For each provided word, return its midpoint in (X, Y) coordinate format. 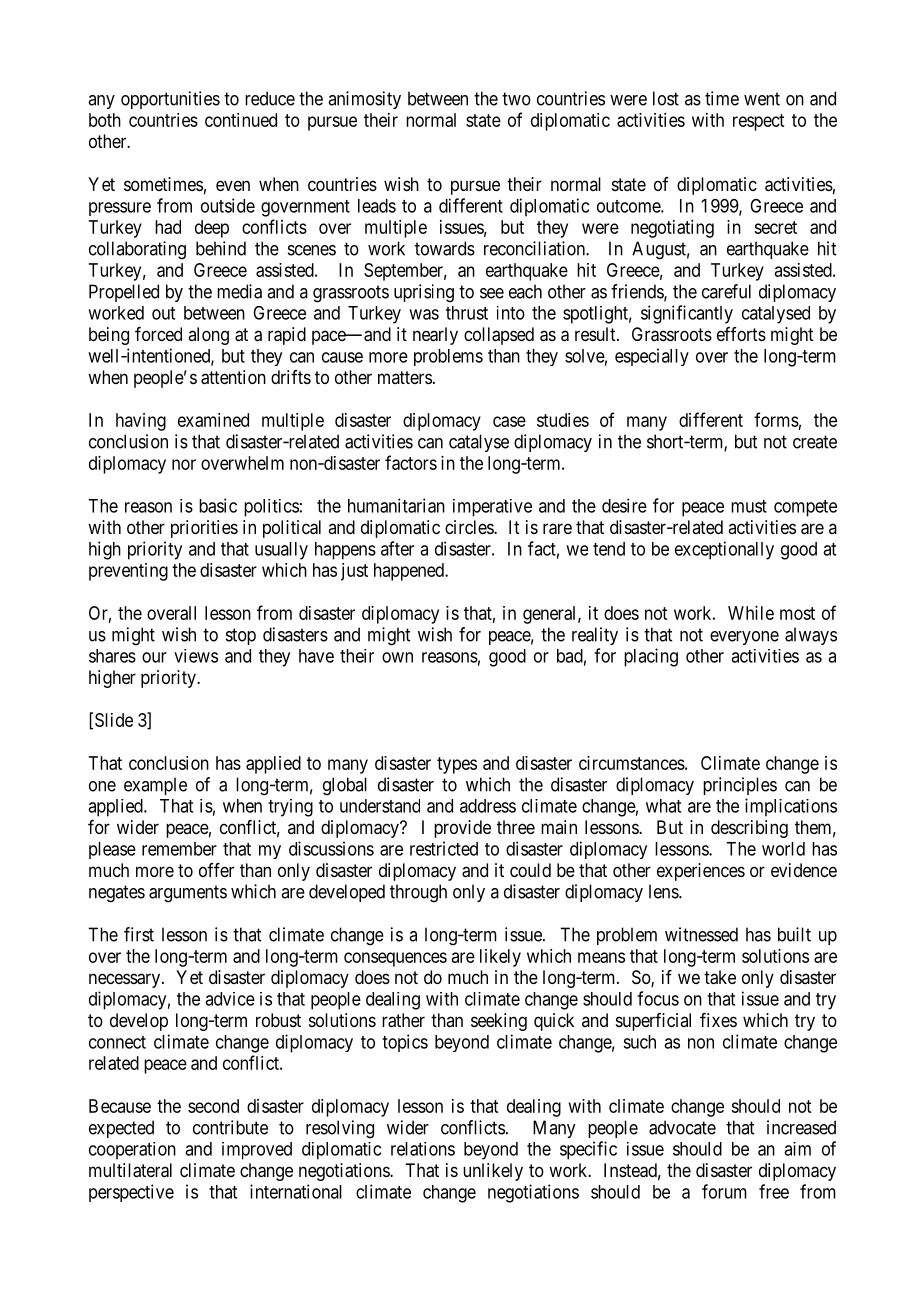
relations (423, 1149)
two (516, 99)
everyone (744, 638)
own (397, 657)
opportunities (170, 100)
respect (758, 122)
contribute (230, 1127)
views (196, 656)
